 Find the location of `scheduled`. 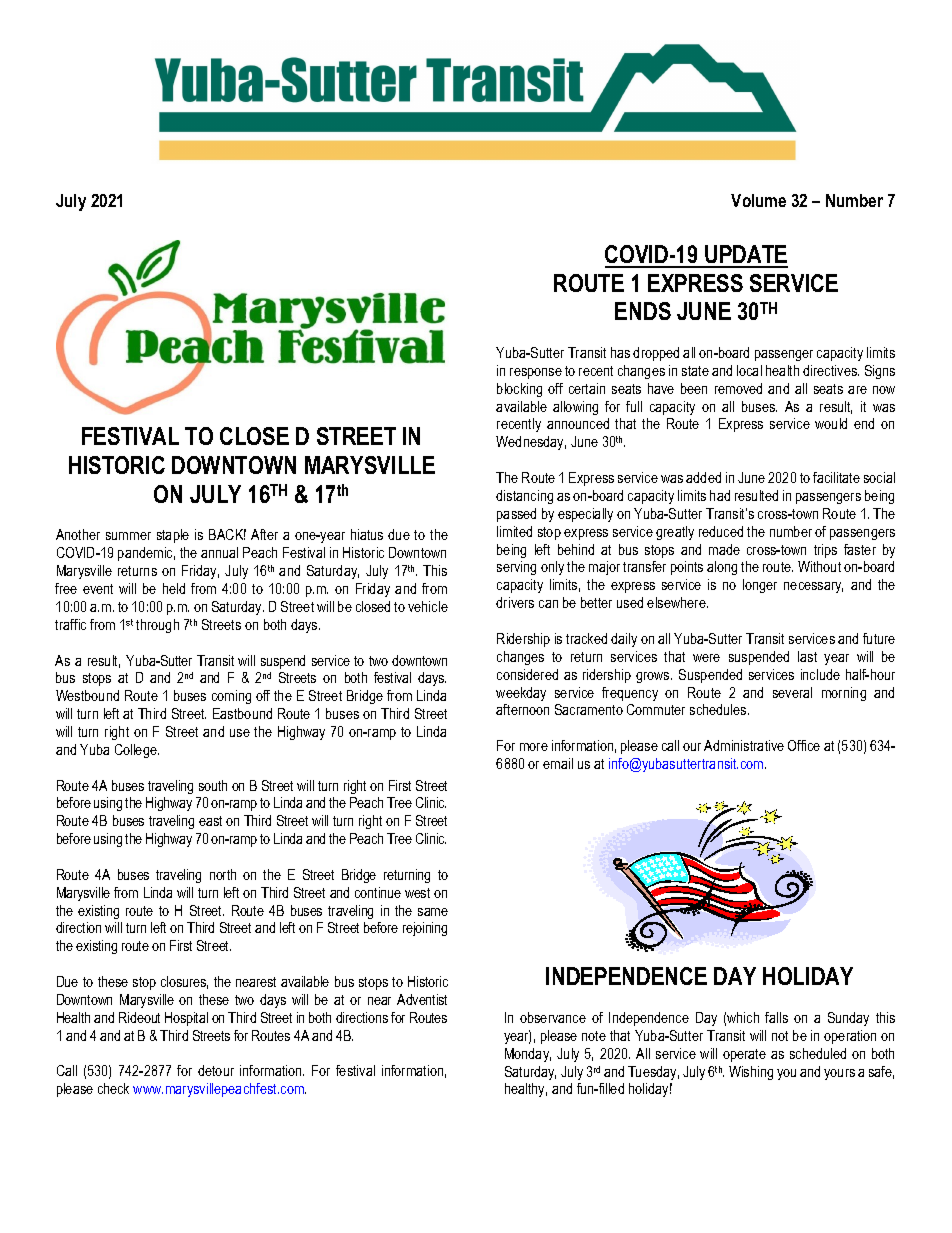

scheduled is located at coordinates (818, 1053).
